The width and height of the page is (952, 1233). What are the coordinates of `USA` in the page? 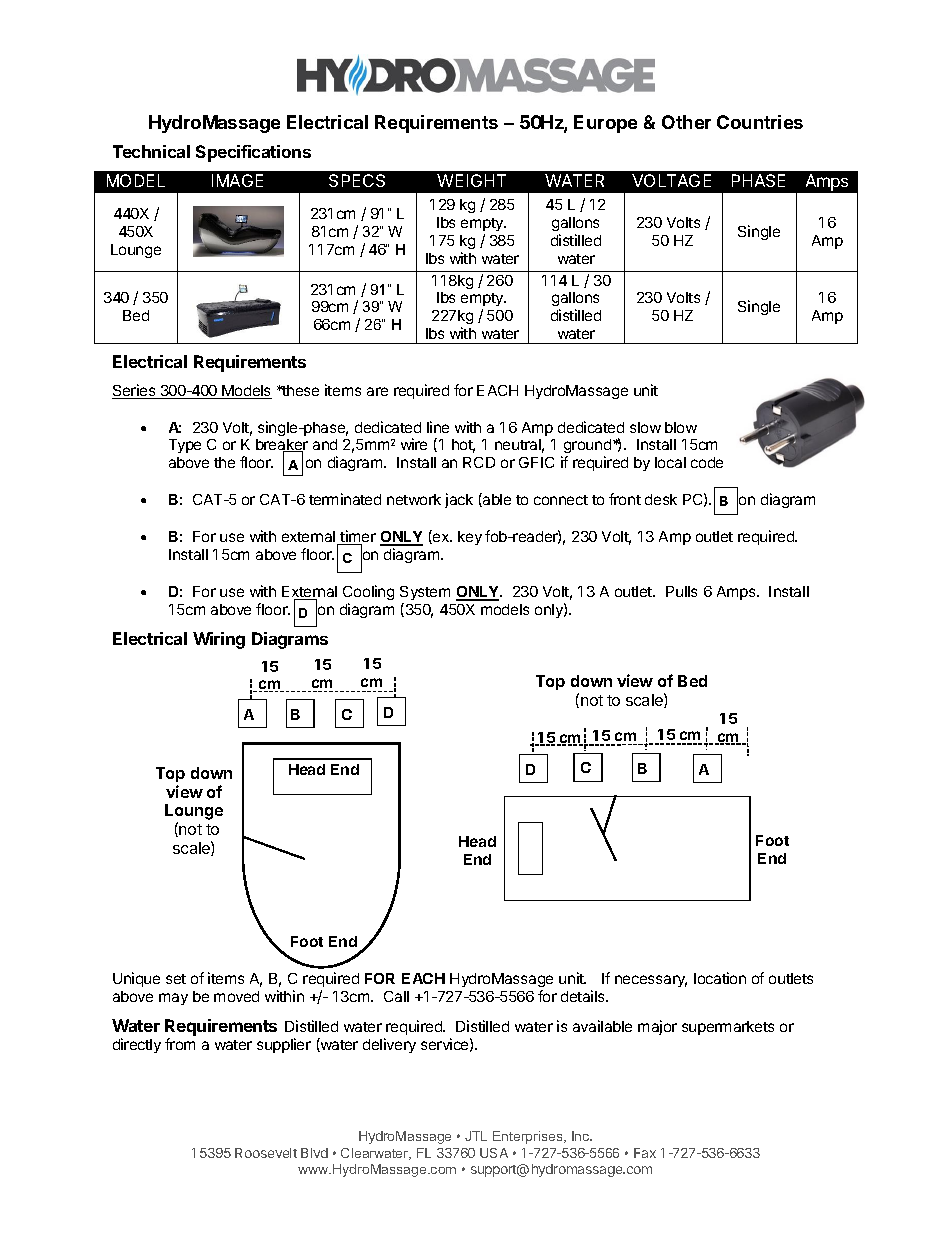 It's located at (494, 1153).
